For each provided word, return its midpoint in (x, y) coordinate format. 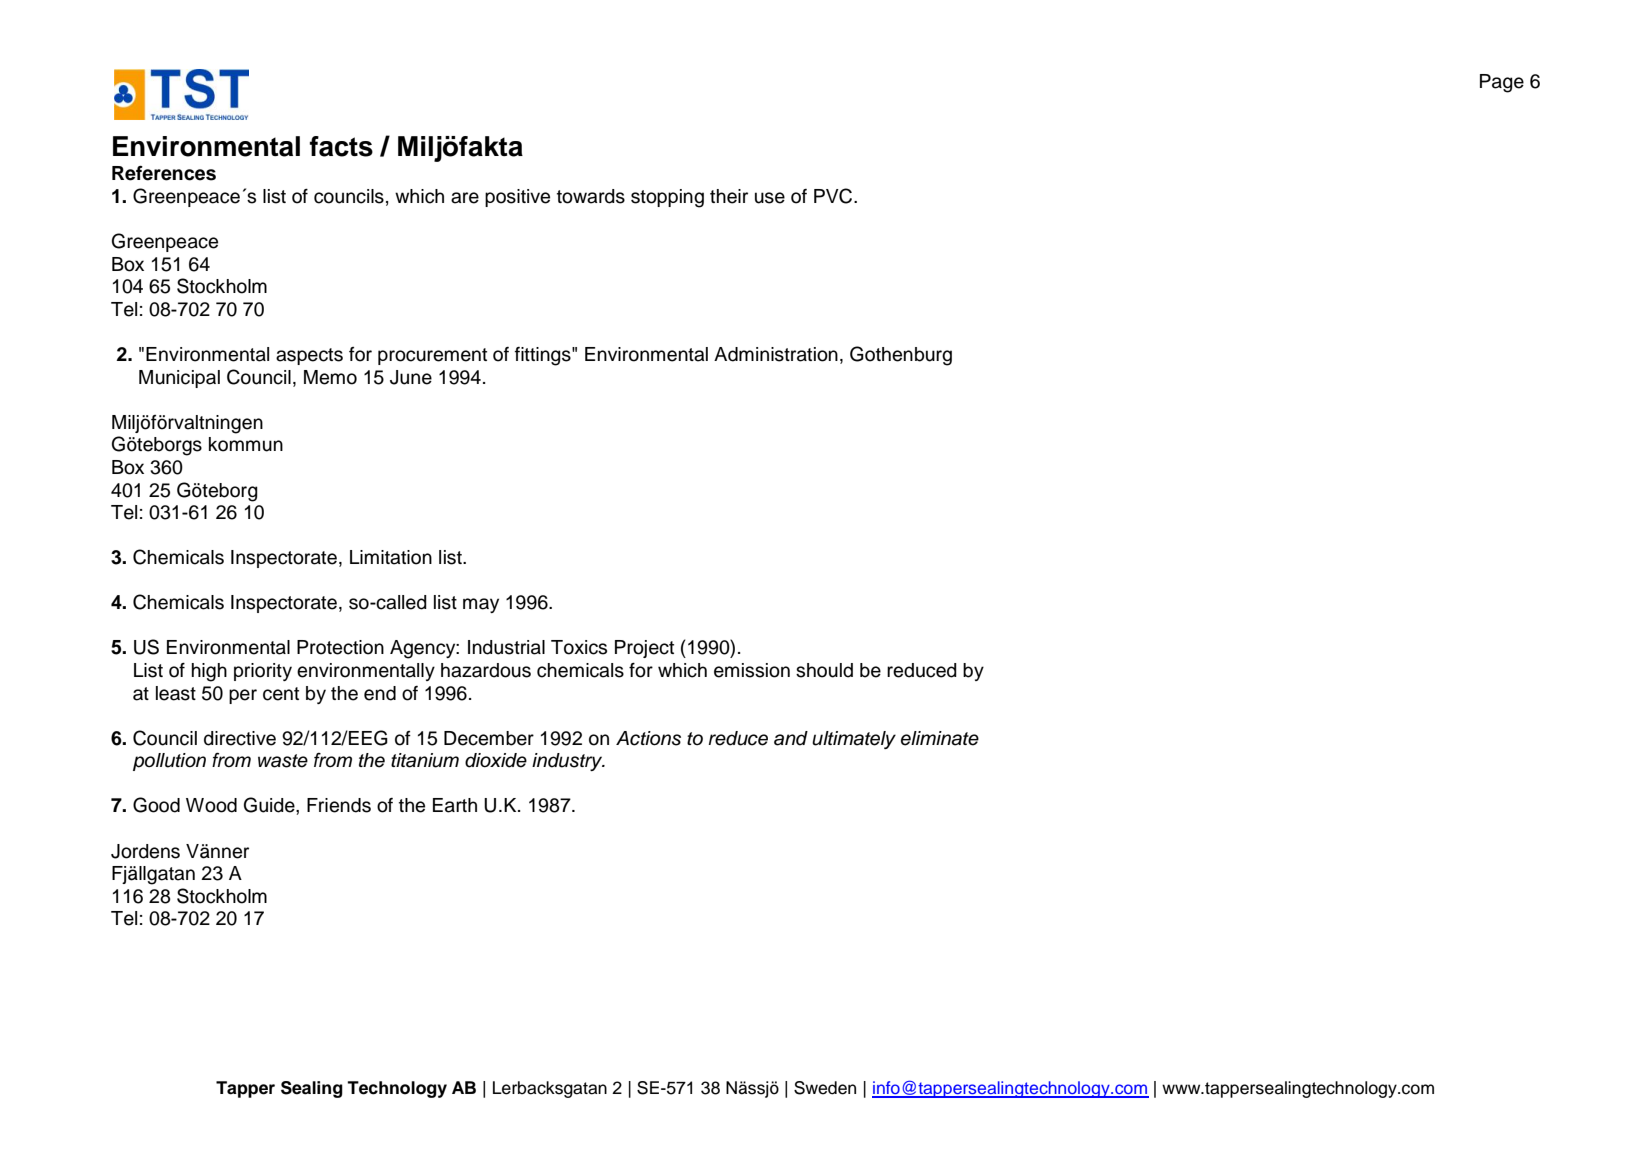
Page (1502, 83)
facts (341, 146)
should (824, 670)
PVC (833, 196)
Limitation (391, 557)
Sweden (825, 1088)
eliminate (940, 738)
